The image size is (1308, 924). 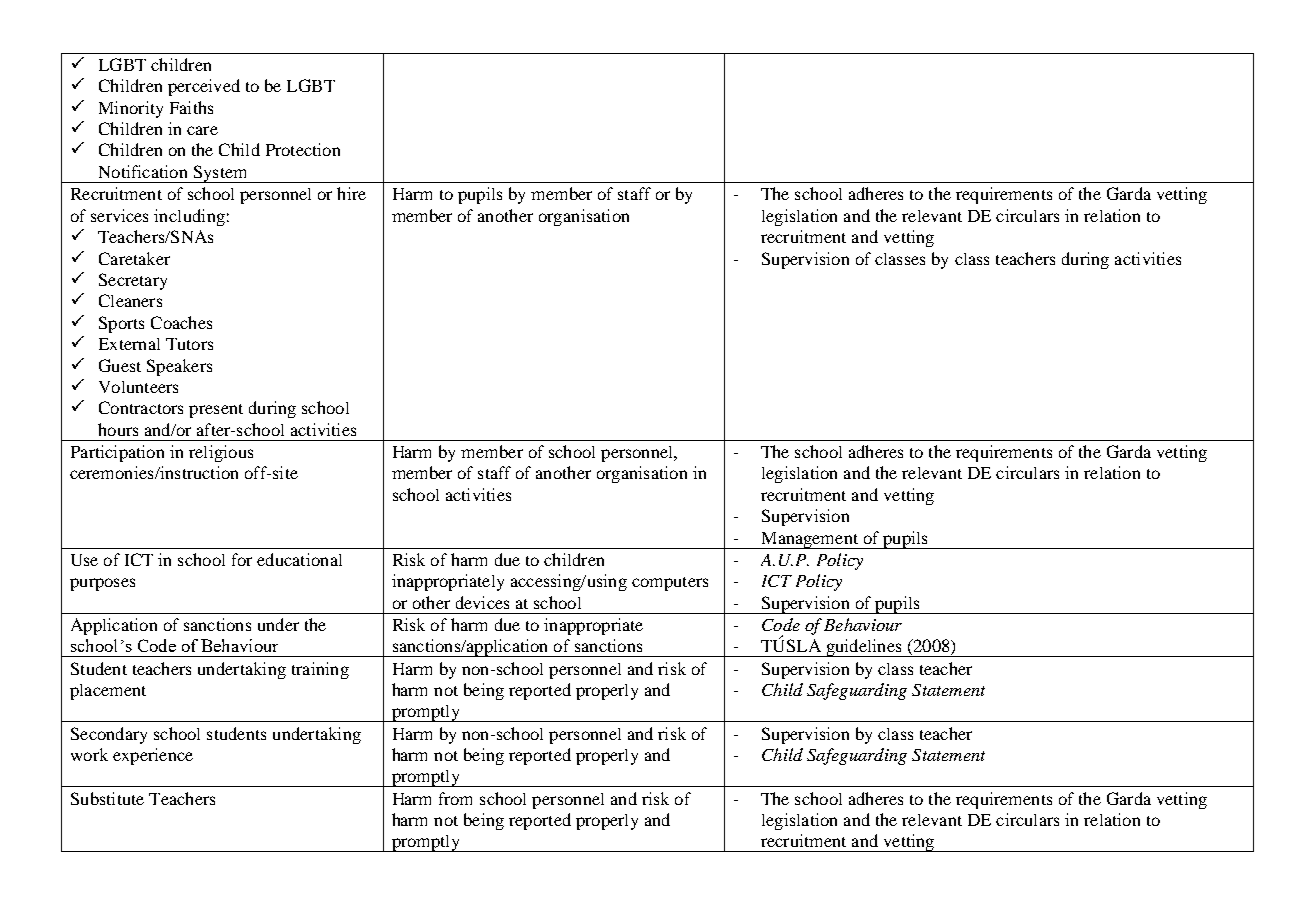 What do you see at coordinates (351, 193) in the screenshot?
I see `hire` at bounding box center [351, 193].
